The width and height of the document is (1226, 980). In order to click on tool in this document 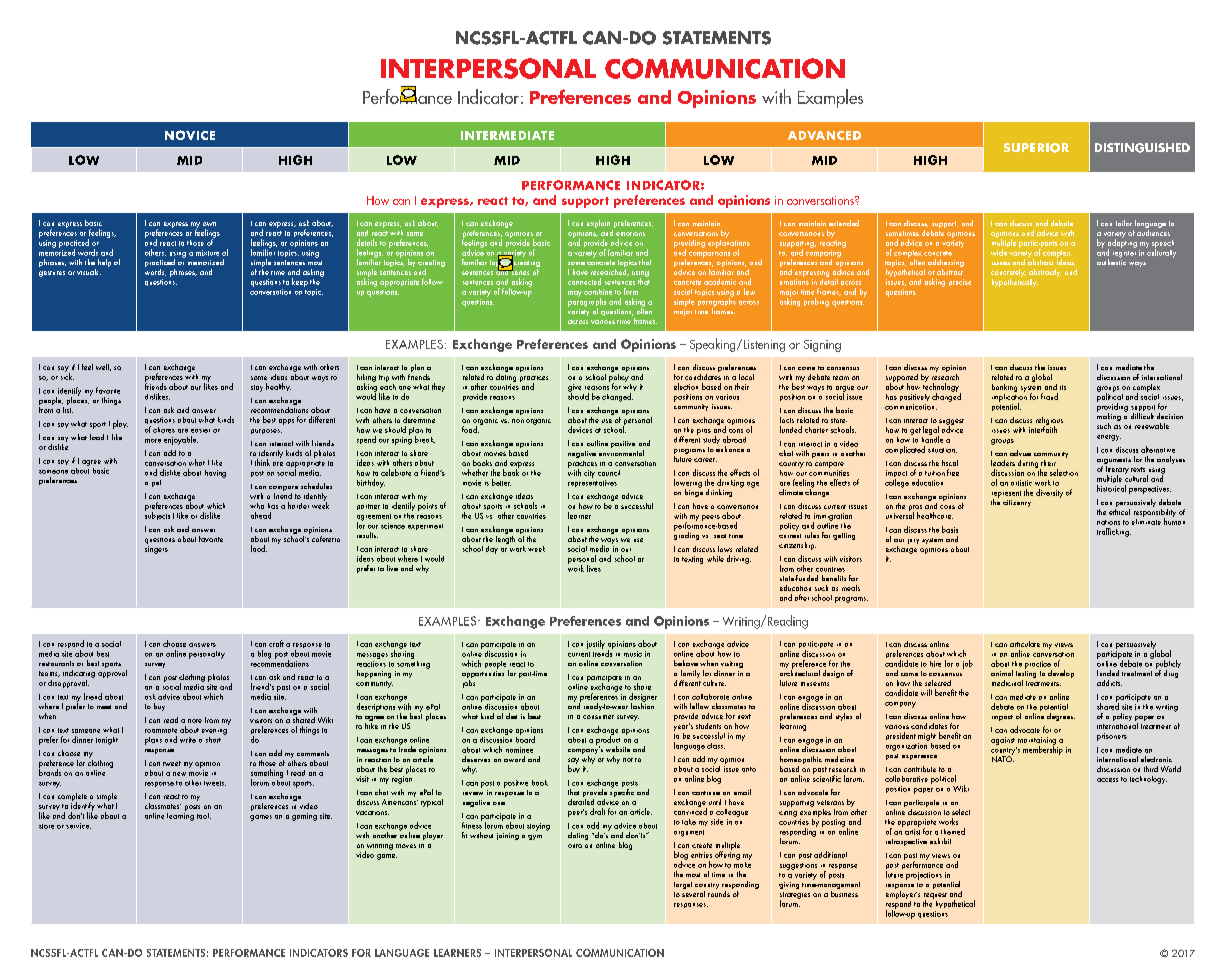, I will do `click(204, 816)`.
